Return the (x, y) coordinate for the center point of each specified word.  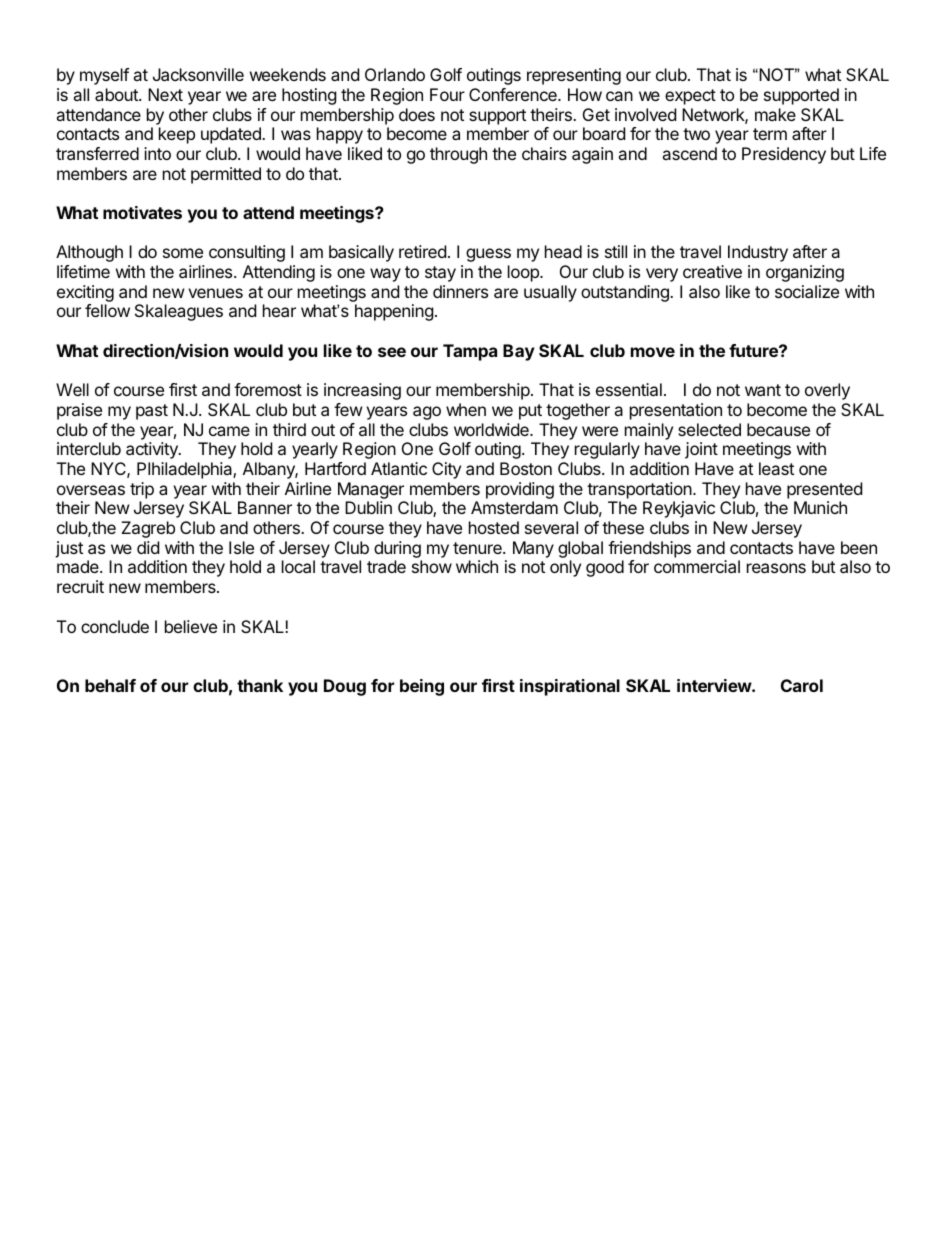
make (775, 114)
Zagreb (148, 529)
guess (488, 255)
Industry (758, 253)
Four (447, 94)
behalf (110, 685)
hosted (494, 527)
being (422, 687)
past (152, 412)
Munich (820, 507)
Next (165, 94)
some (183, 253)
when (466, 409)
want (763, 390)
